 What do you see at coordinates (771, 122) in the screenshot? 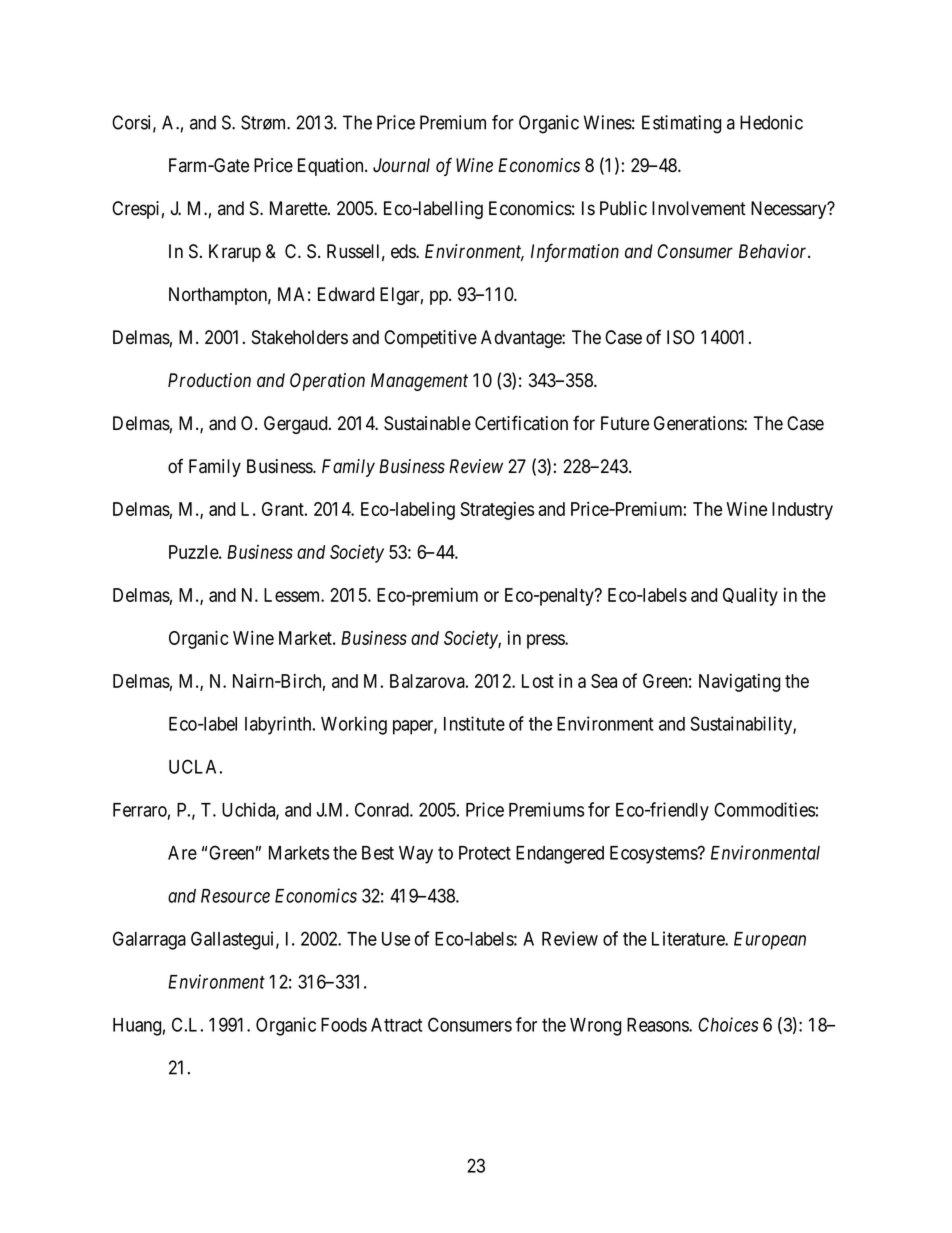
I see `Hedonic` at bounding box center [771, 122].
